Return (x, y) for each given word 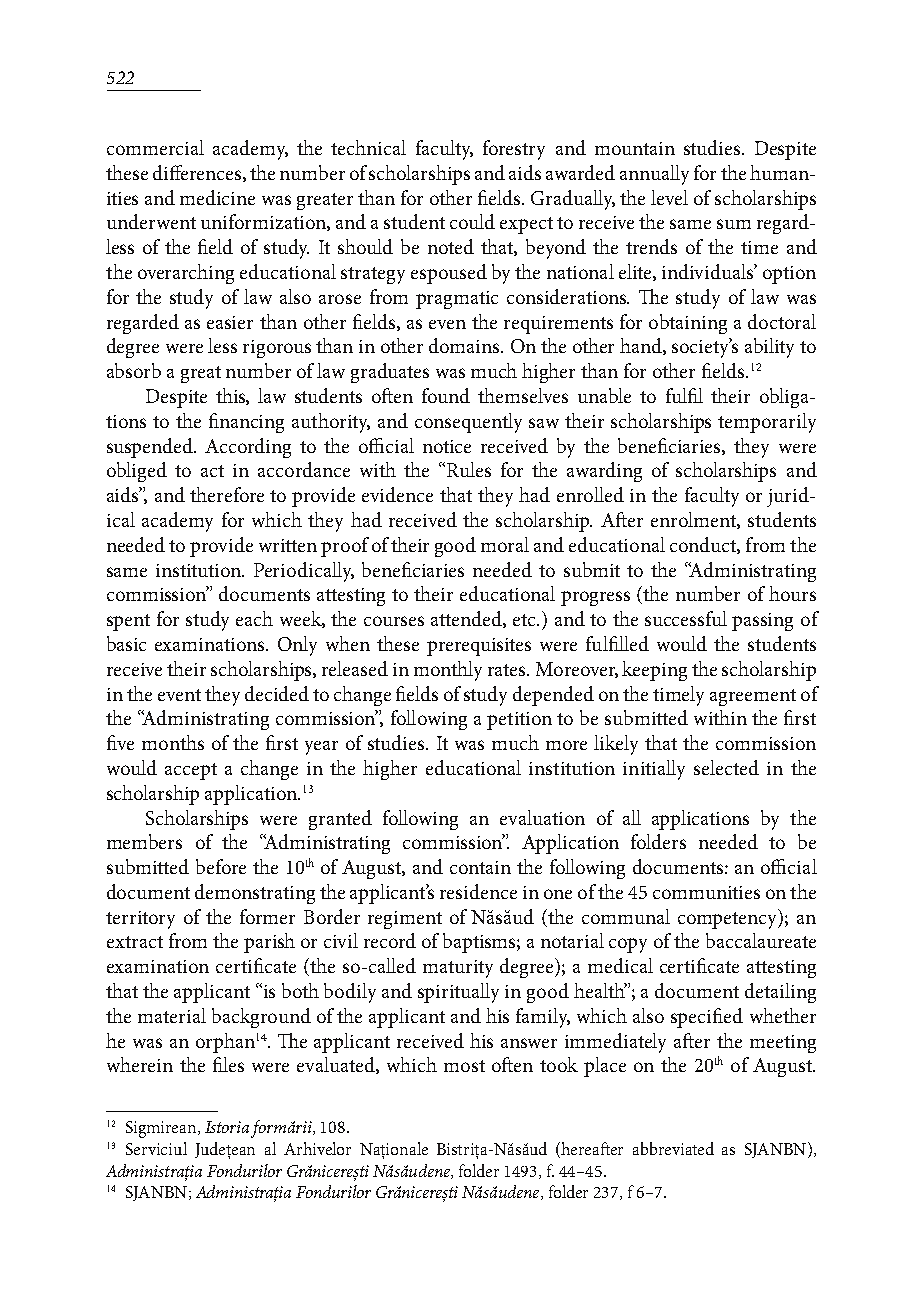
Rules (469, 469)
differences (198, 173)
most (464, 1066)
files (228, 1064)
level (669, 197)
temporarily (767, 423)
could (472, 221)
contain (480, 867)
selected (726, 767)
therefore (227, 494)
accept (191, 771)
